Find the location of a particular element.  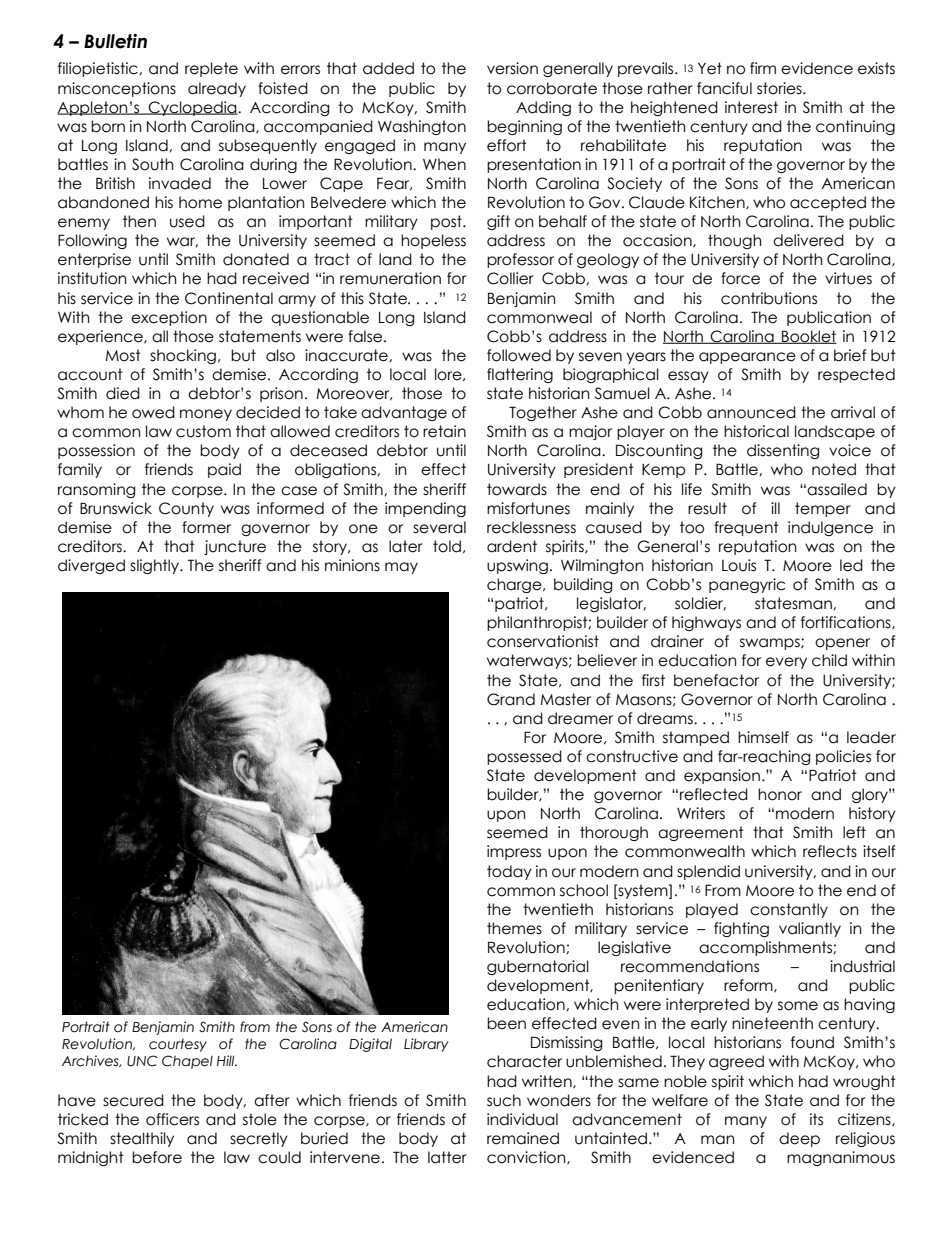

stories is located at coordinates (780, 88).
